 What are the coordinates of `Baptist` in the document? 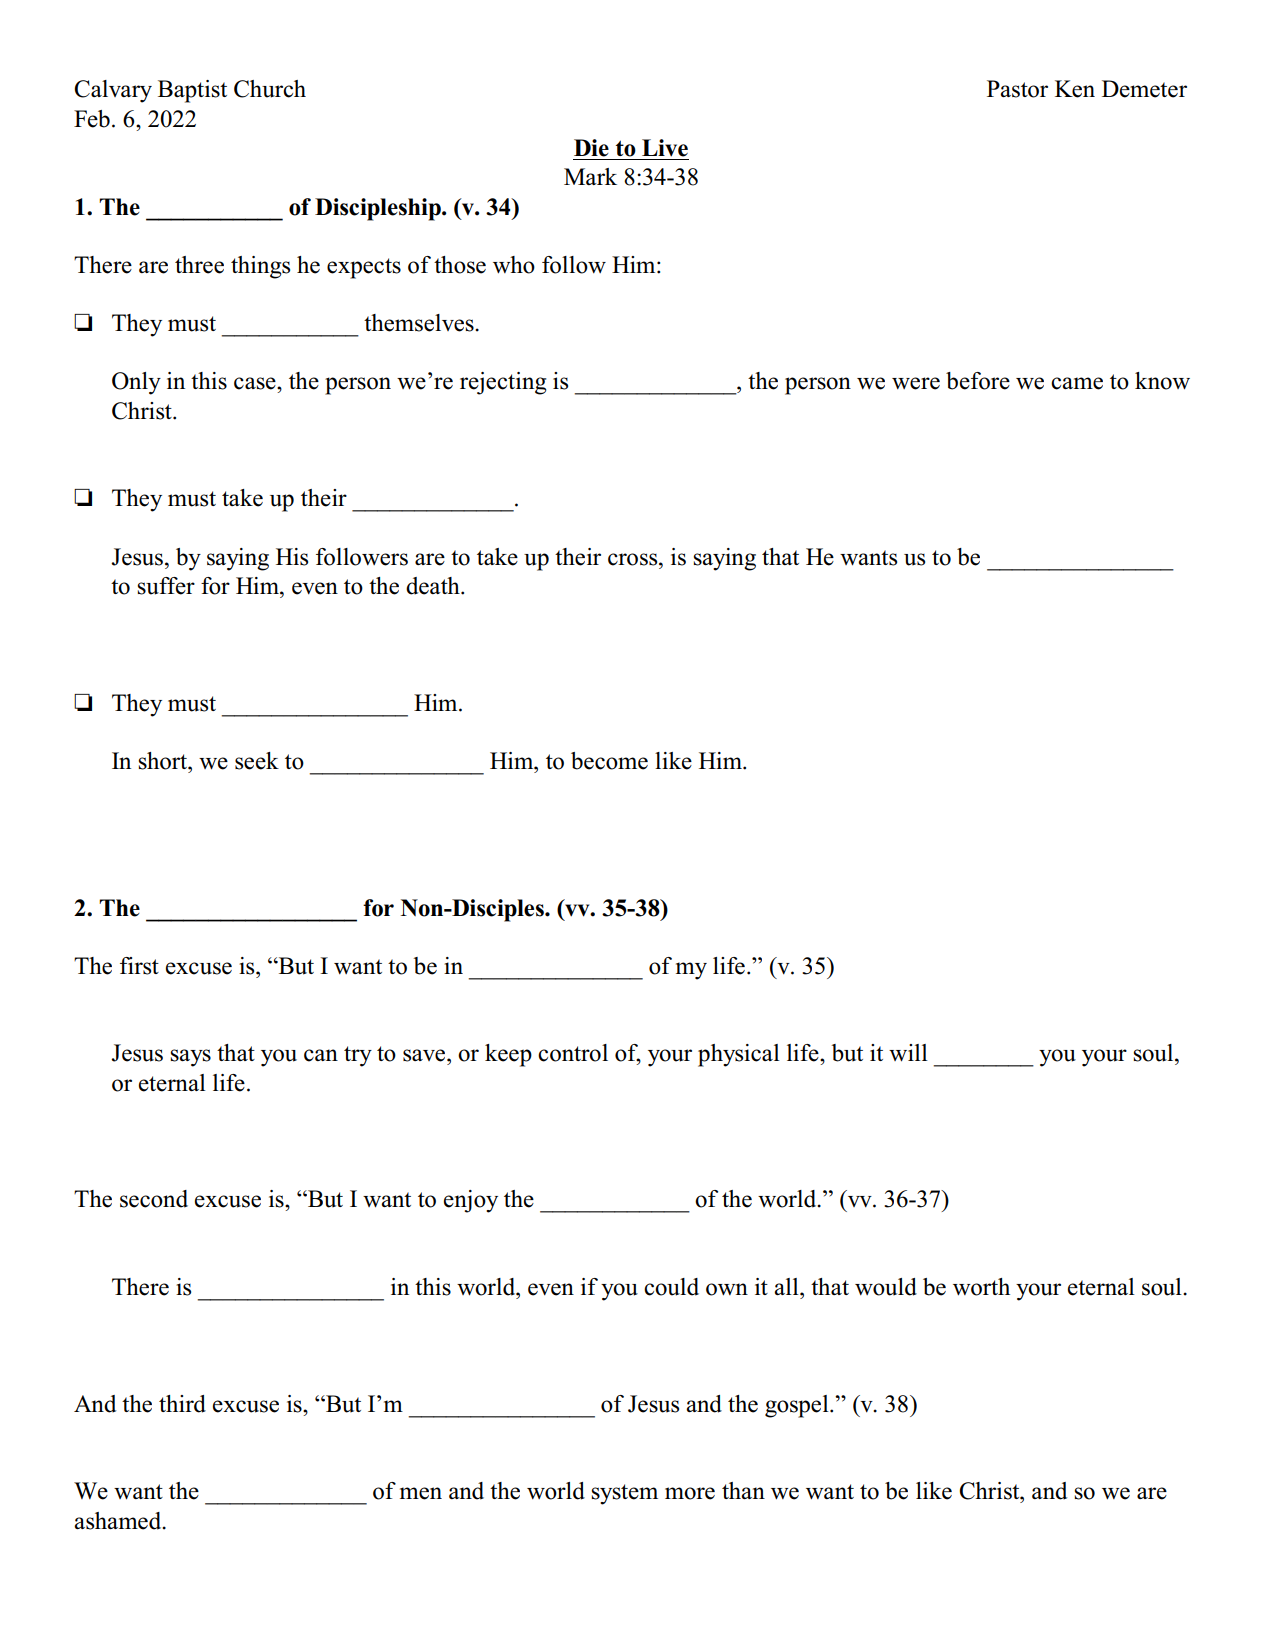 It's located at (192, 91).
